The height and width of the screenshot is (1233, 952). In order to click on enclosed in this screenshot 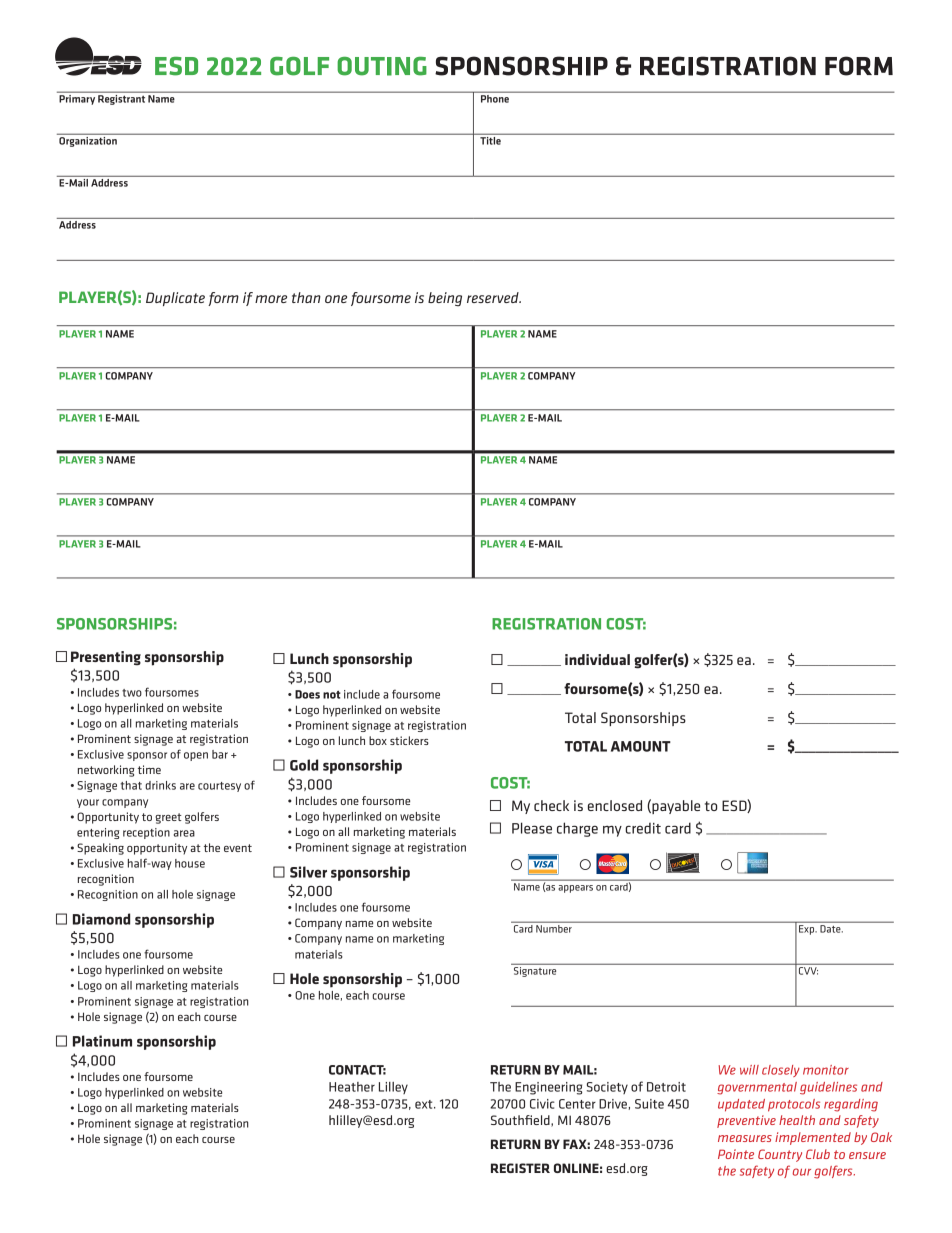, I will do `click(615, 805)`.
